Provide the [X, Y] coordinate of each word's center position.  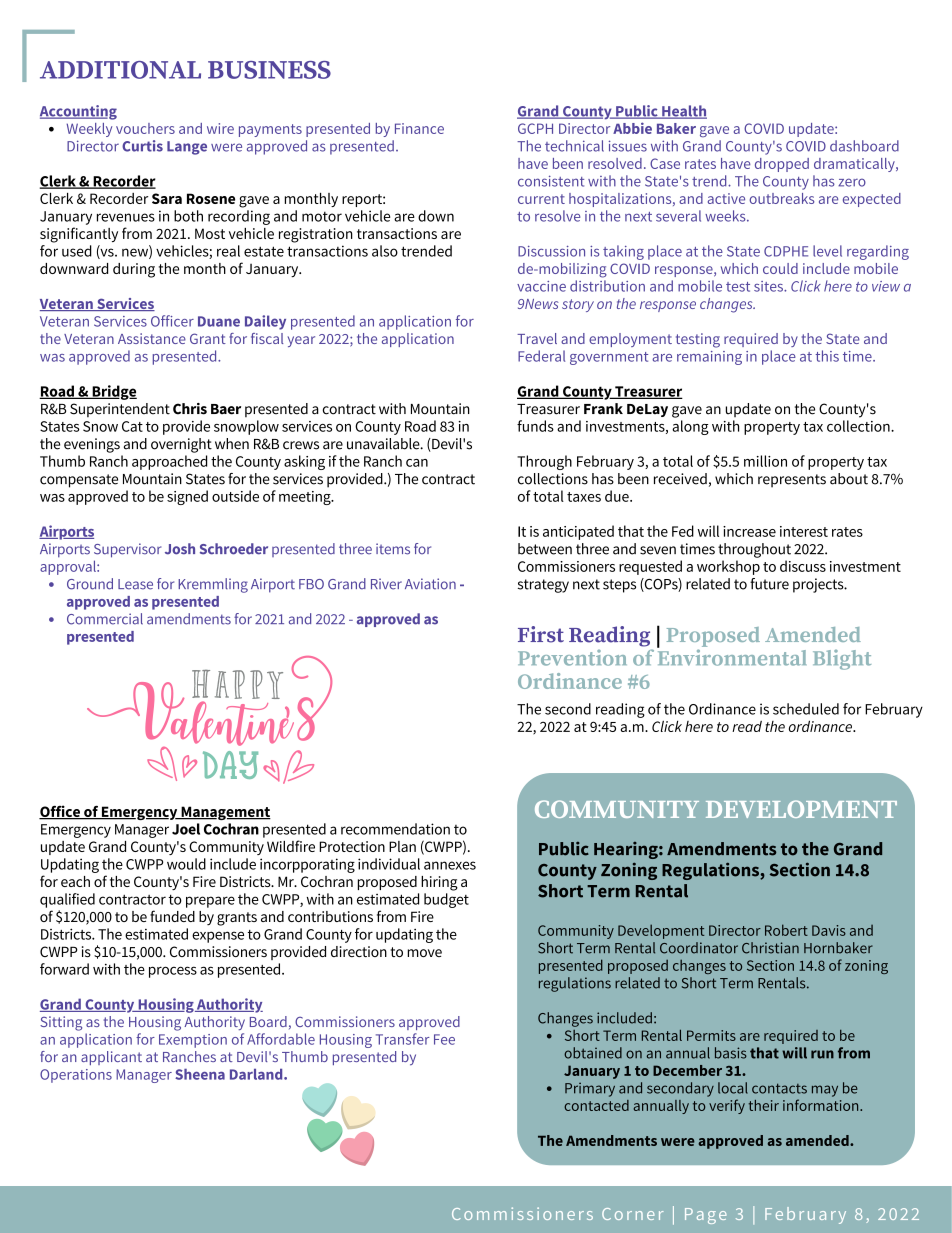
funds [535, 426]
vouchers [145, 128]
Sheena [200, 1074]
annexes [450, 865]
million [765, 461]
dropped [782, 165]
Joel [186, 829]
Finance [419, 128]
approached [169, 462]
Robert [786, 930]
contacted [596, 1105]
